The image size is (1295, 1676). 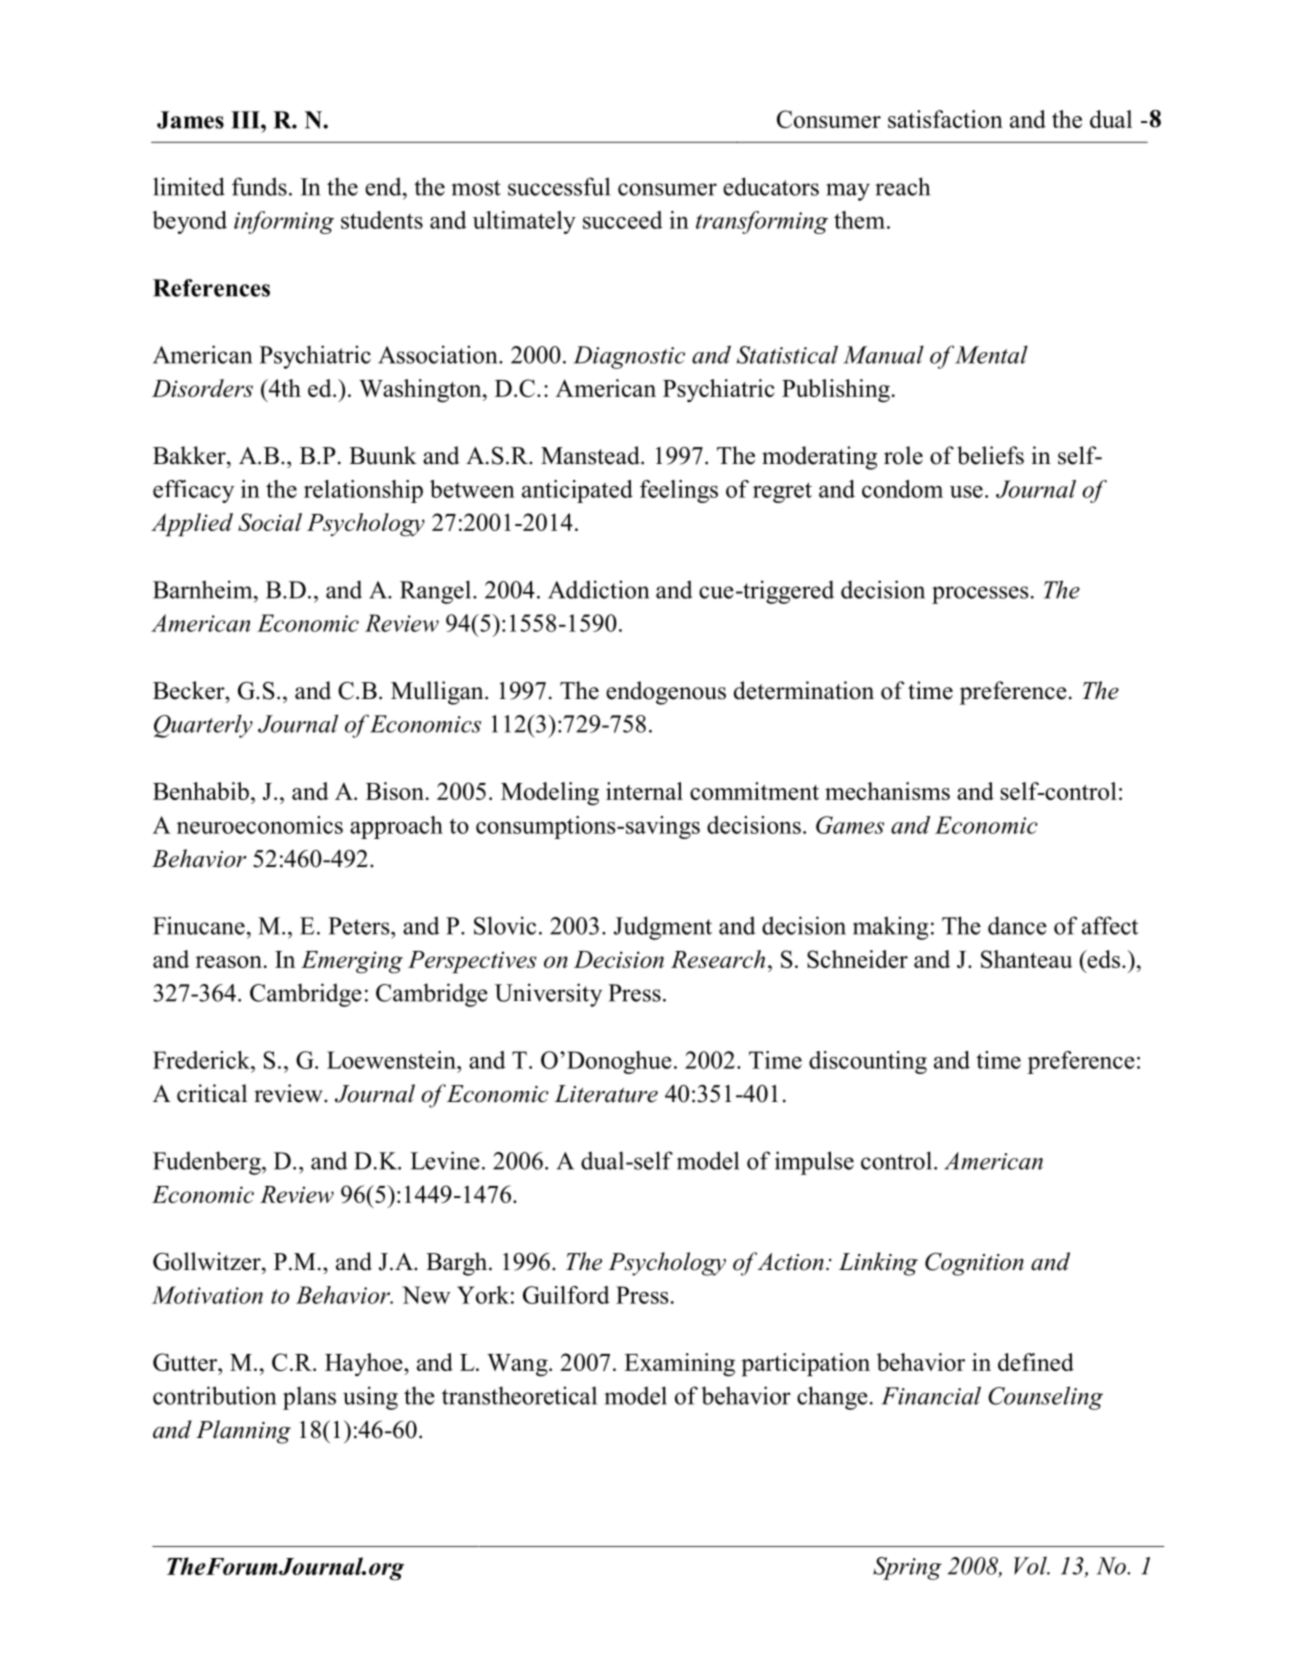 I want to click on funds, so click(x=259, y=186).
